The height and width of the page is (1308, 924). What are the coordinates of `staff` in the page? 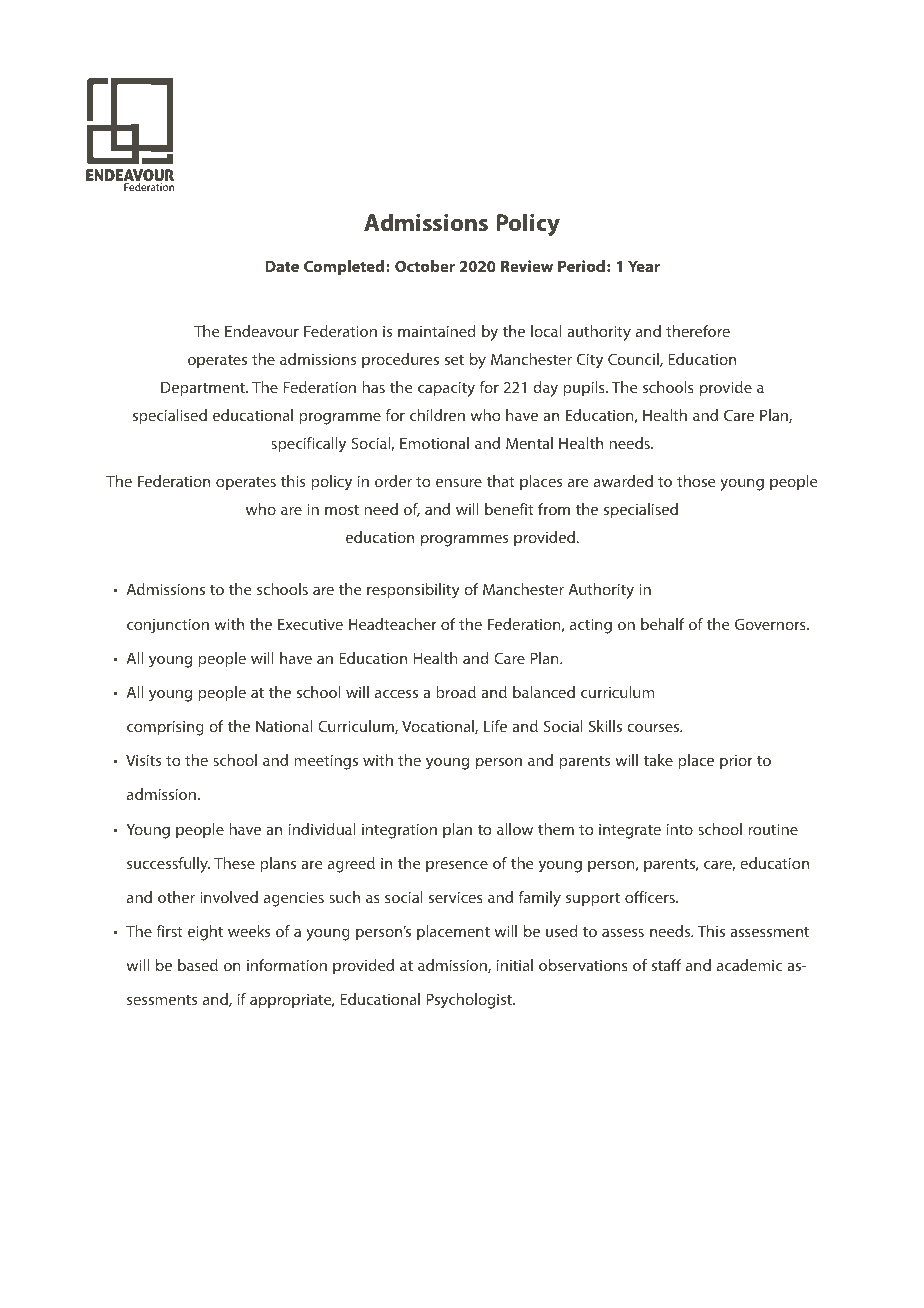 It's located at (667, 965).
